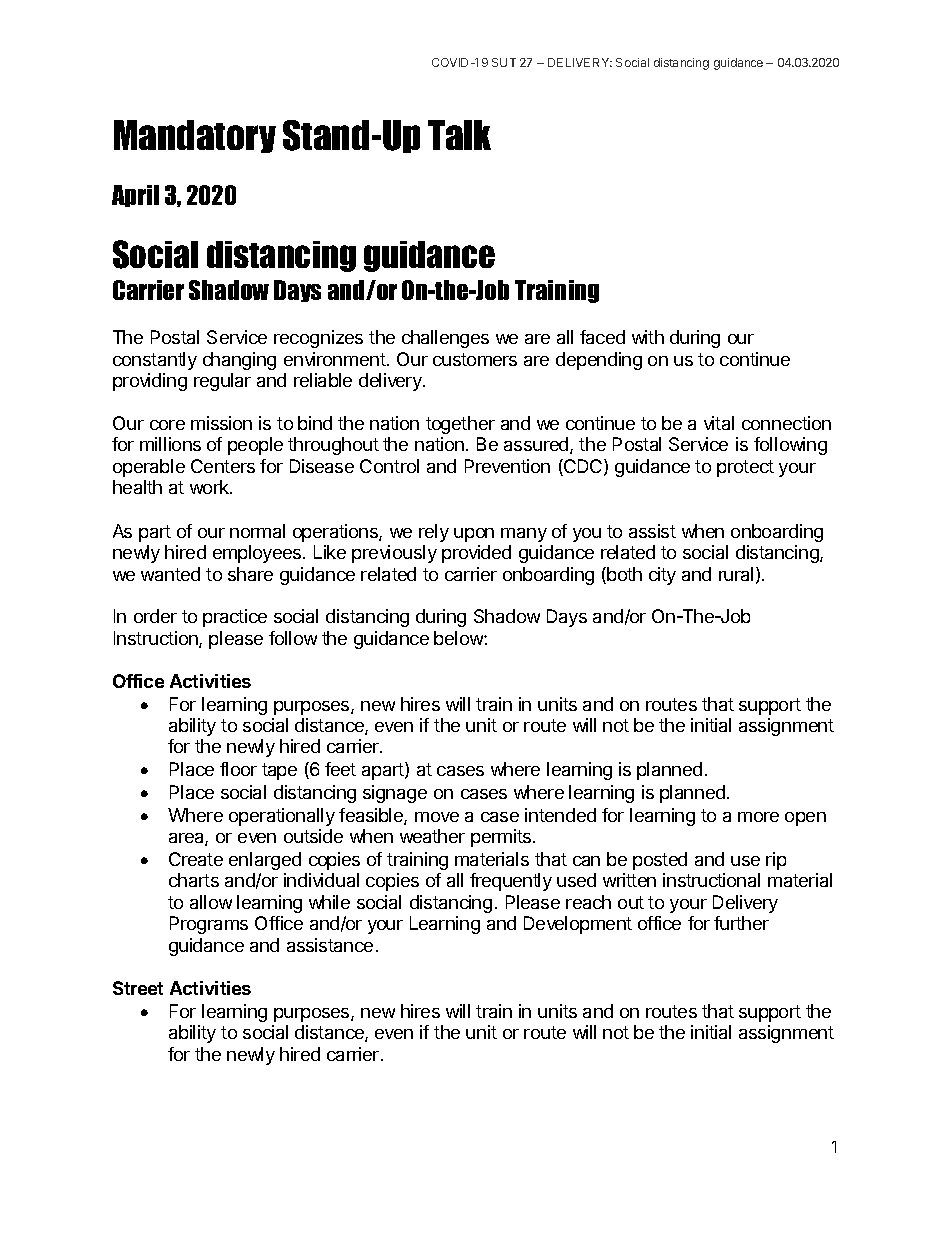 The width and height of the image is (952, 1233). What do you see at coordinates (195, 136) in the image?
I see `Mandatory` at bounding box center [195, 136].
